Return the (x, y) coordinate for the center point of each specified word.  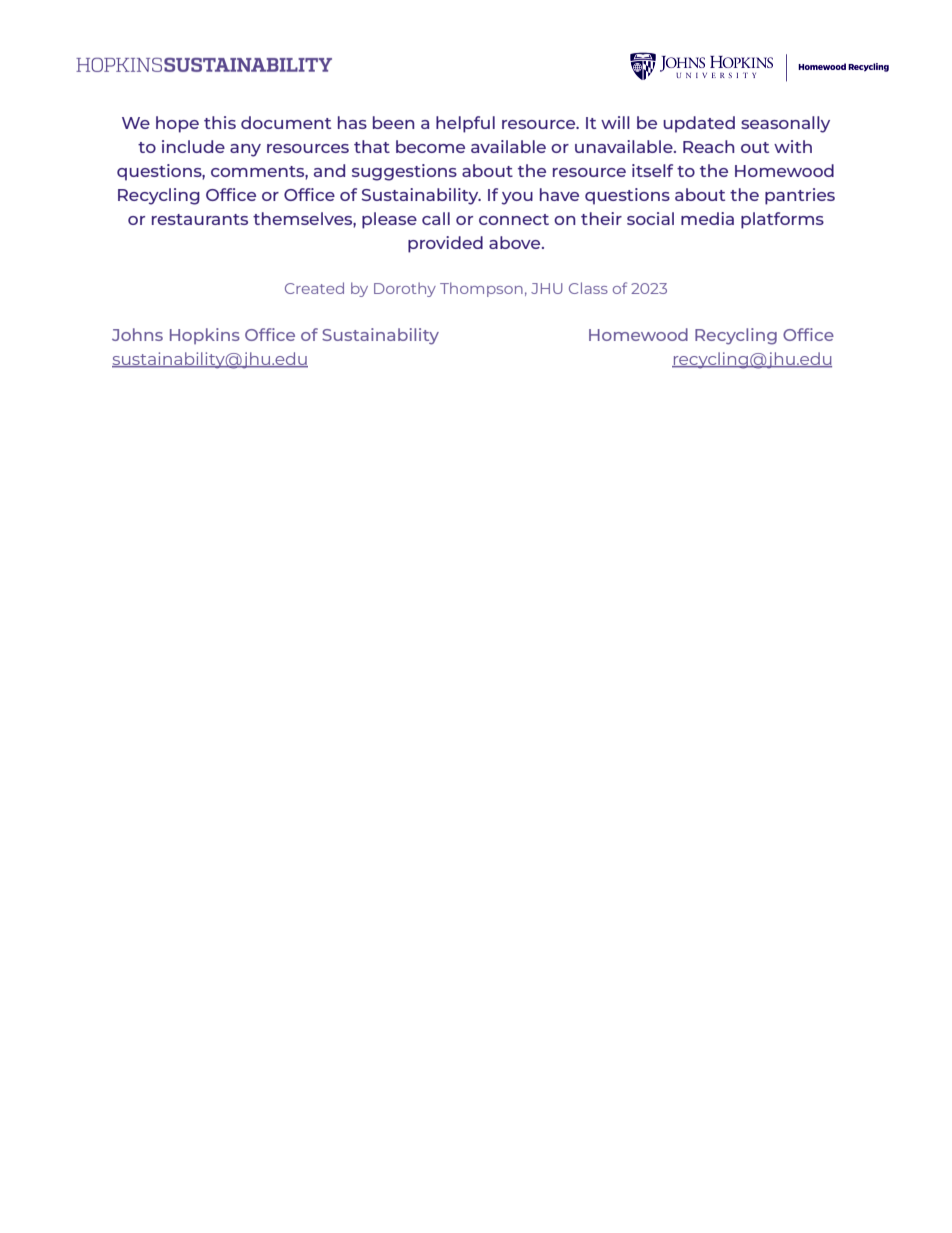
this (220, 122)
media (707, 218)
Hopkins (205, 336)
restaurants (200, 219)
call (436, 218)
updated (699, 124)
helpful (465, 124)
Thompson (481, 289)
